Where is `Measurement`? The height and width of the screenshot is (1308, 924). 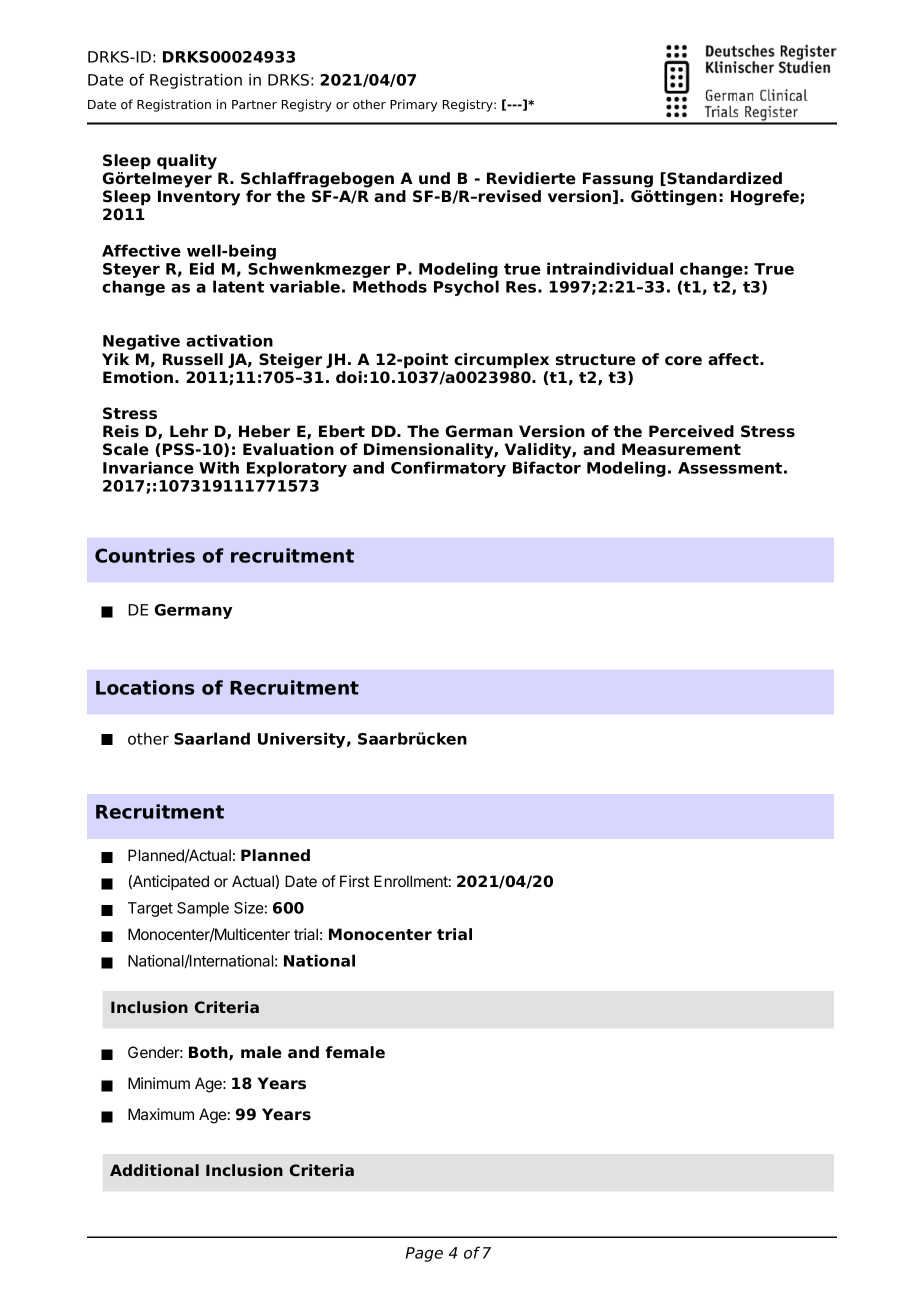
Measurement is located at coordinates (681, 449).
